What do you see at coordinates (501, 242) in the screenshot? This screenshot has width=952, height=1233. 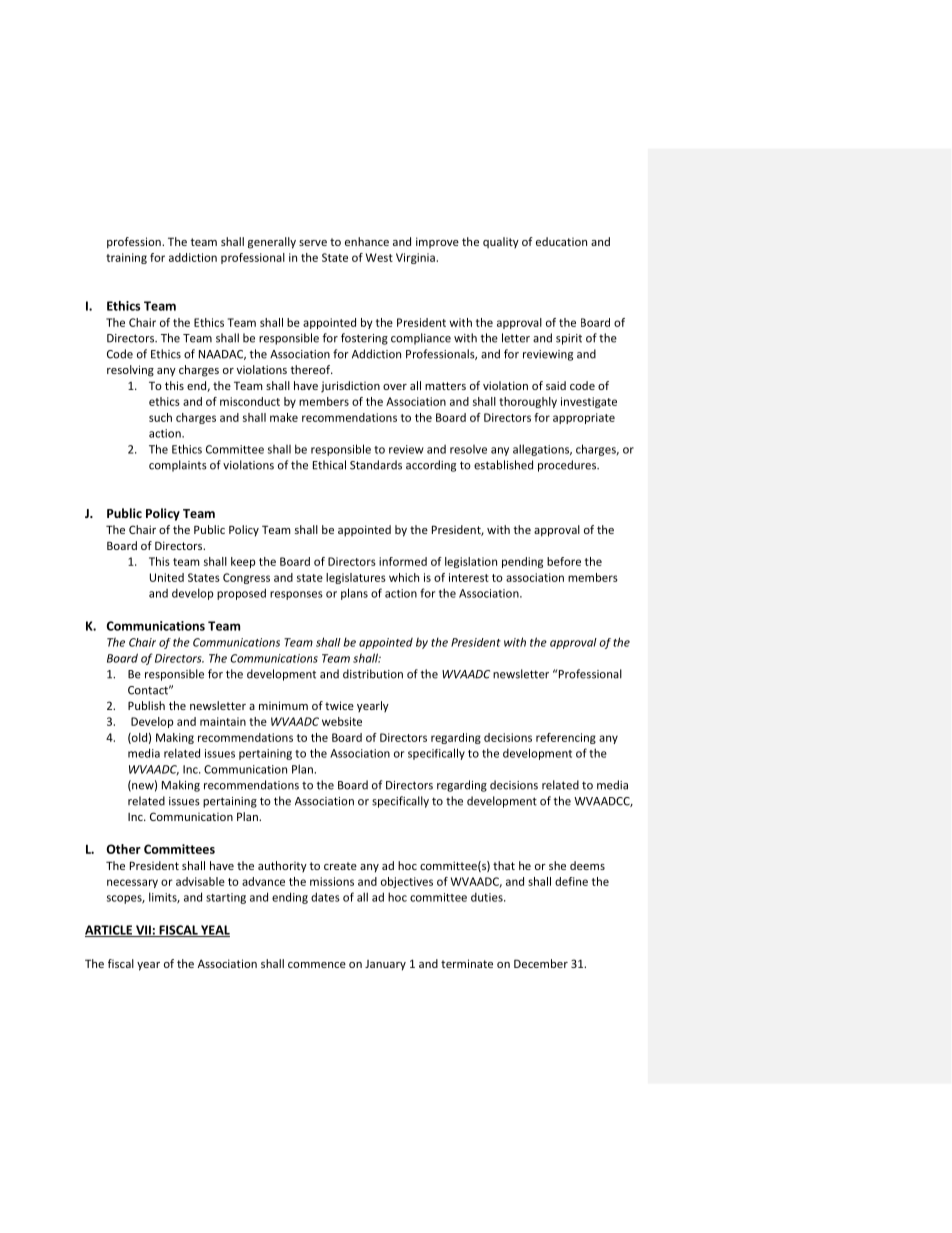 I see `quality` at bounding box center [501, 242].
